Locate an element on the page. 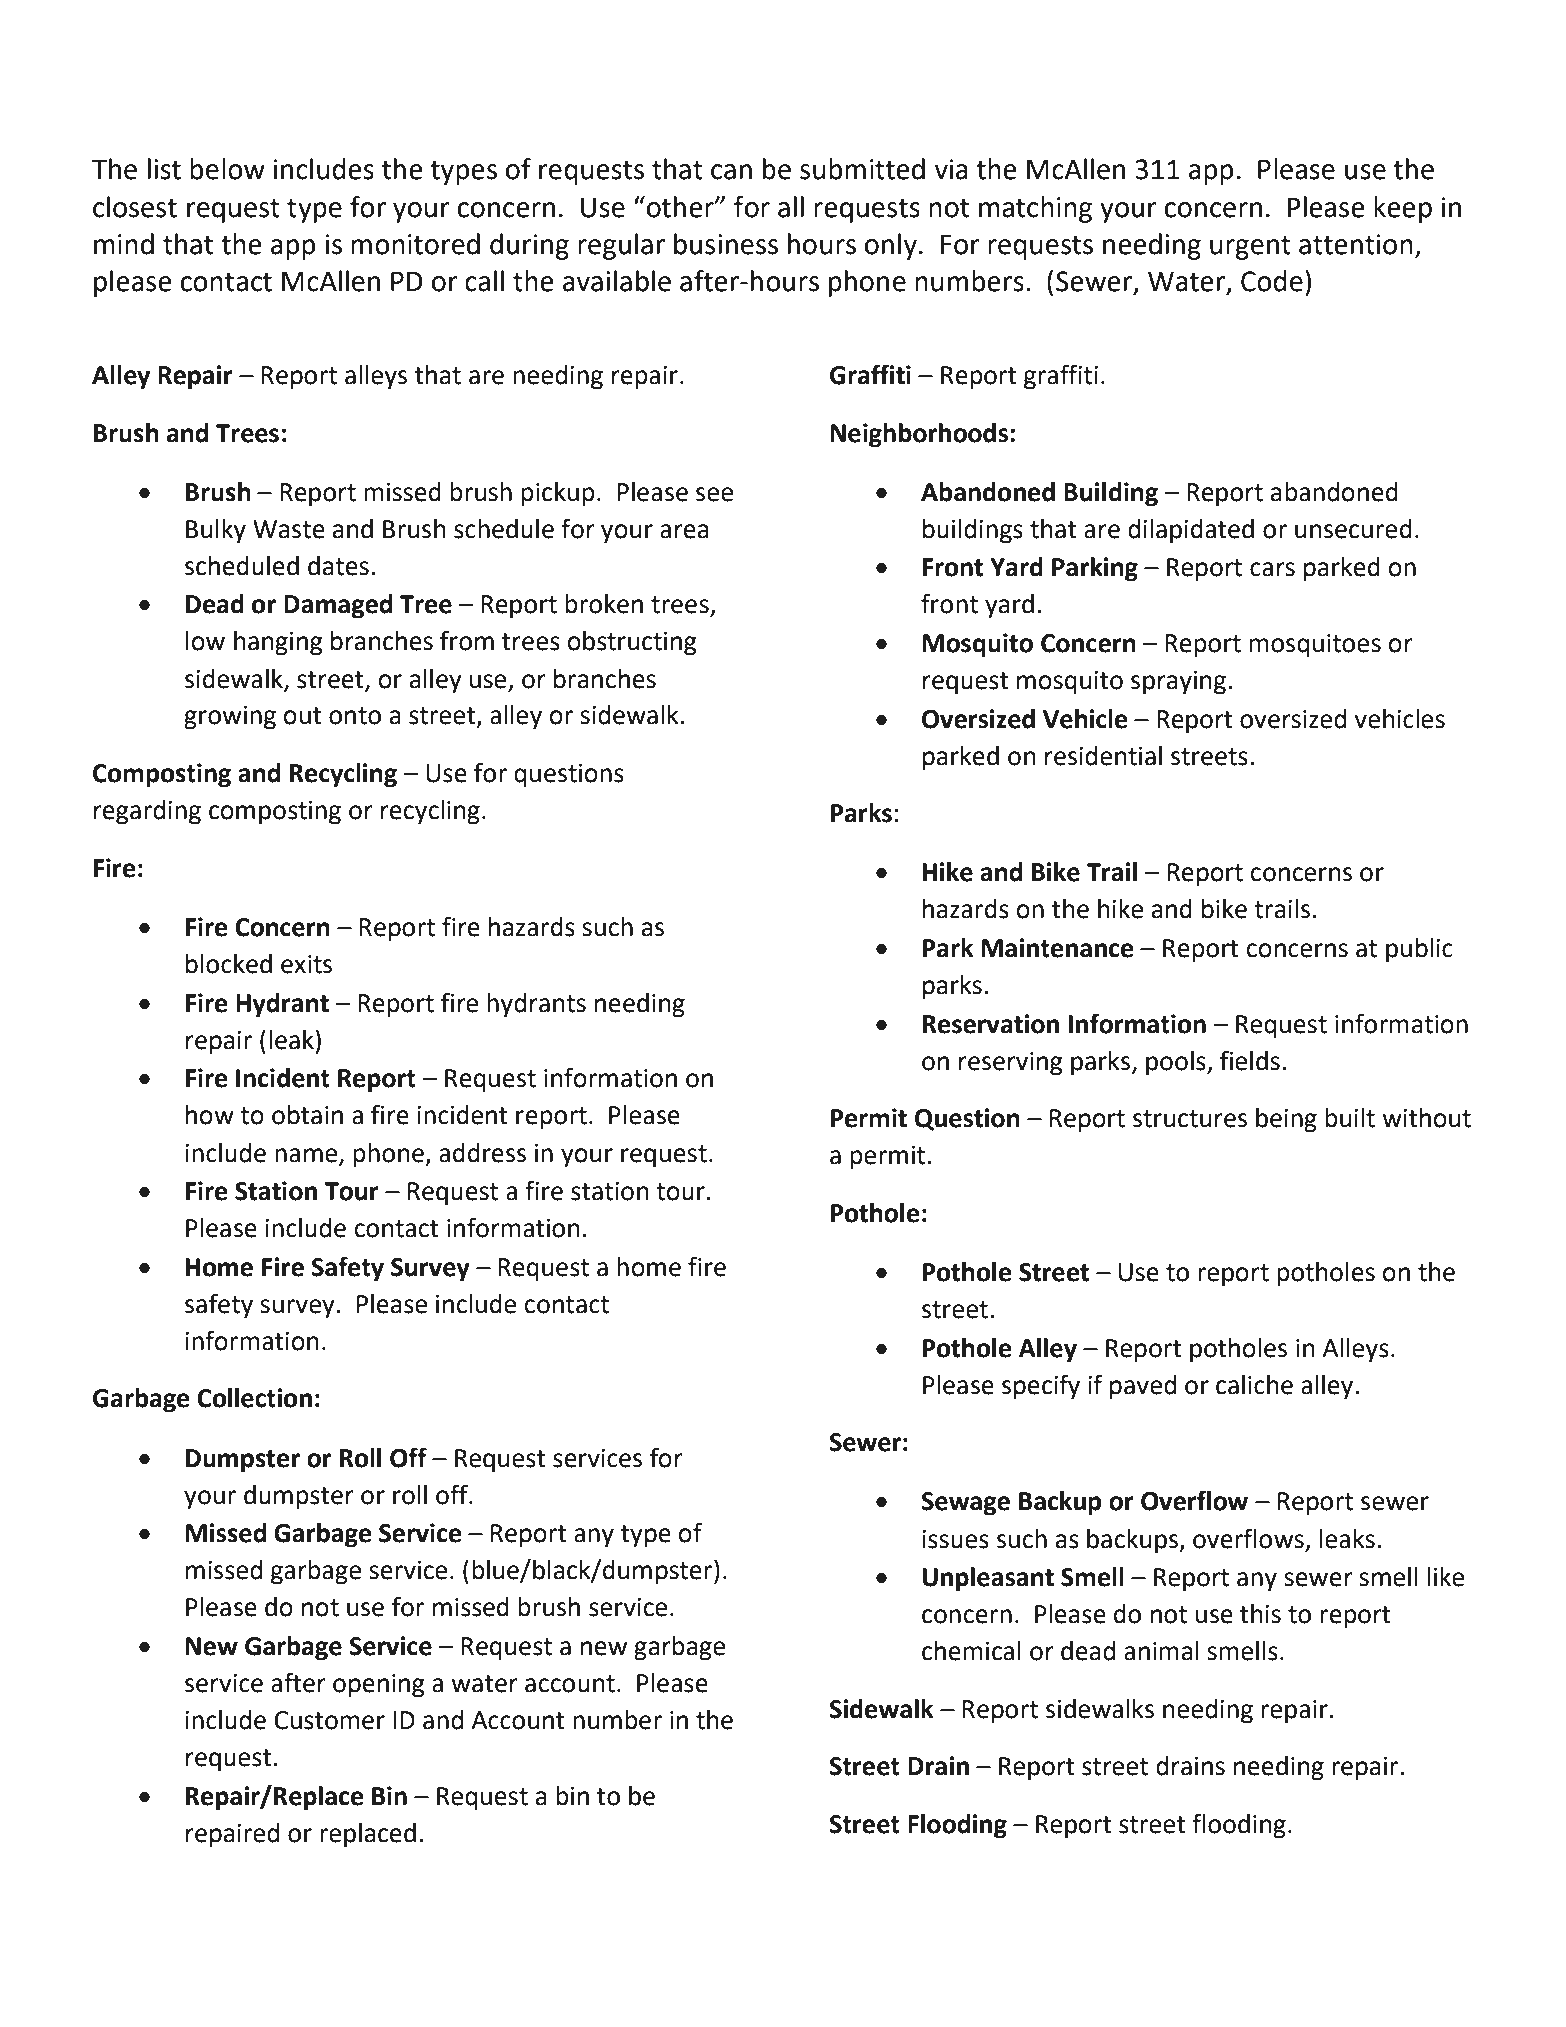 Image resolution: width=1566 pixels, height=2027 pixels. exits is located at coordinates (306, 964).
